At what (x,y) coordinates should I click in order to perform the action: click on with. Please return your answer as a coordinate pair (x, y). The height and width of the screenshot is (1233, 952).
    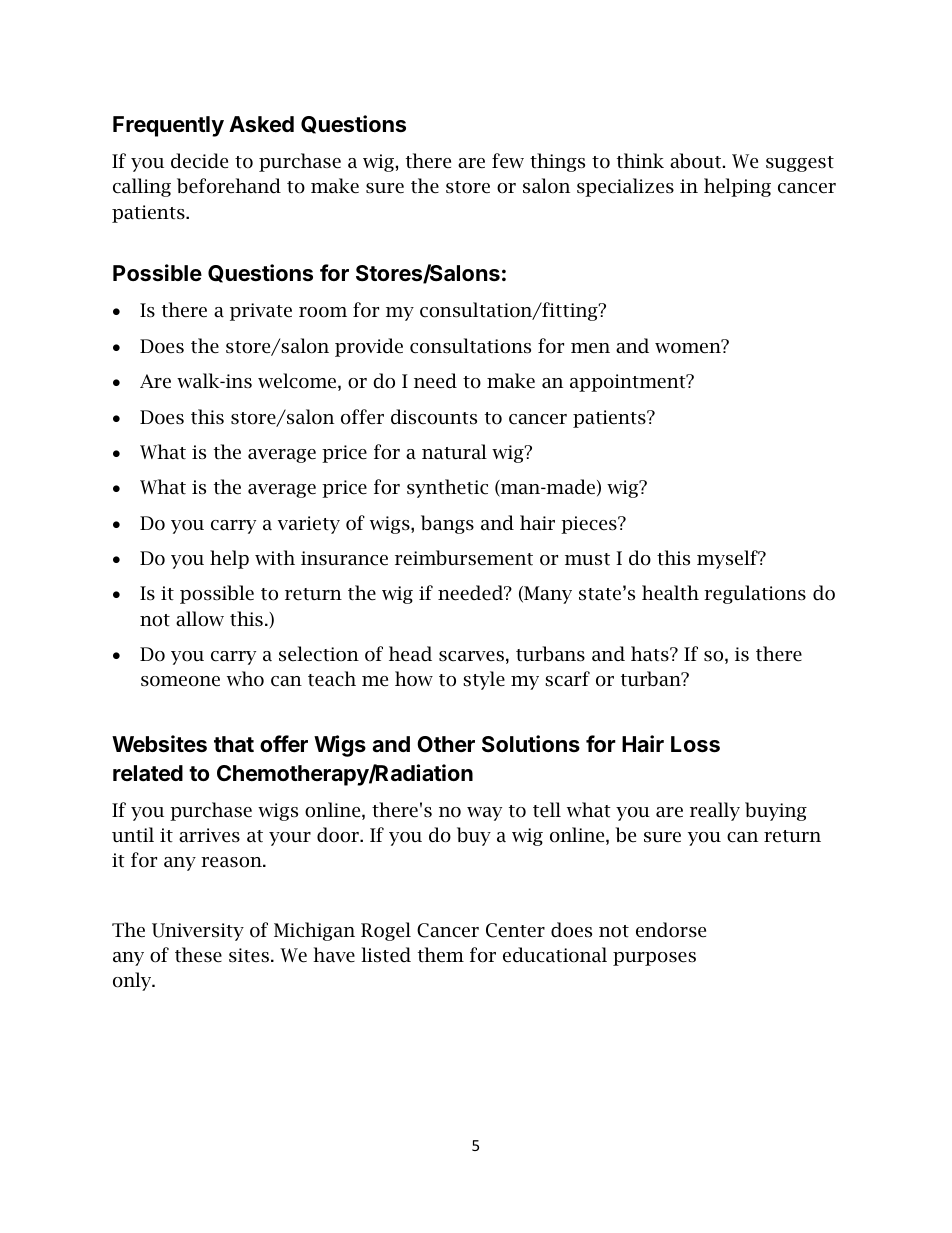
    Looking at the image, I should click on (275, 557).
